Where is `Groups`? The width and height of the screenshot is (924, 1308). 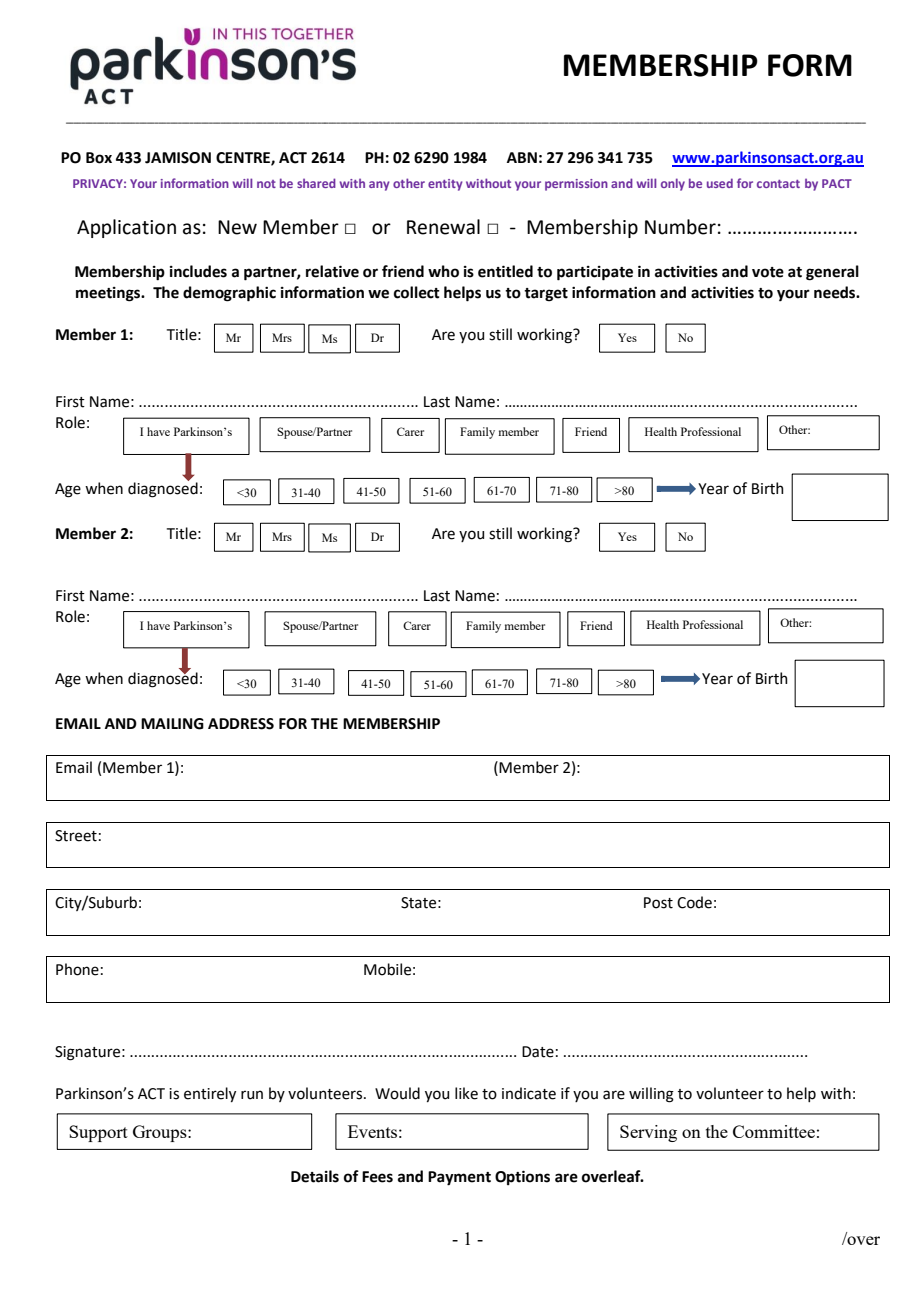
Groups is located at coordinates (161, 1133).
